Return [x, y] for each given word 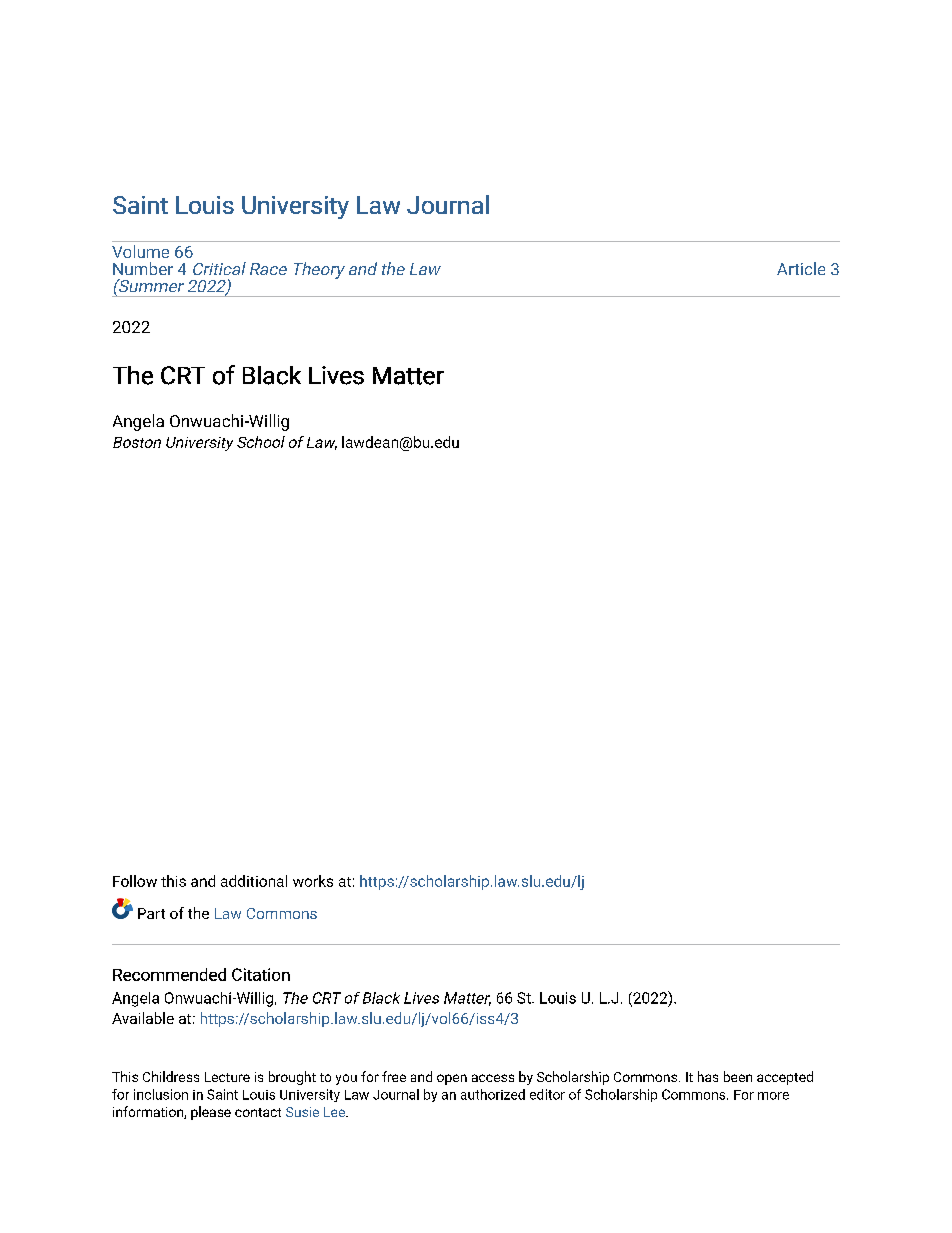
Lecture [227, 1077]
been [738, 1076]
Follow [135, 881]
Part [151, 913]
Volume [140, 251]
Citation [261, 974]
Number [143, 268]
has [708, 1076]
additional [254, 881]
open [452, 1079]
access [493, 1078]
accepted [785, 1078]
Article [801, 268]
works [313, 881]
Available [143, 1018]
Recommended [169, 974]
